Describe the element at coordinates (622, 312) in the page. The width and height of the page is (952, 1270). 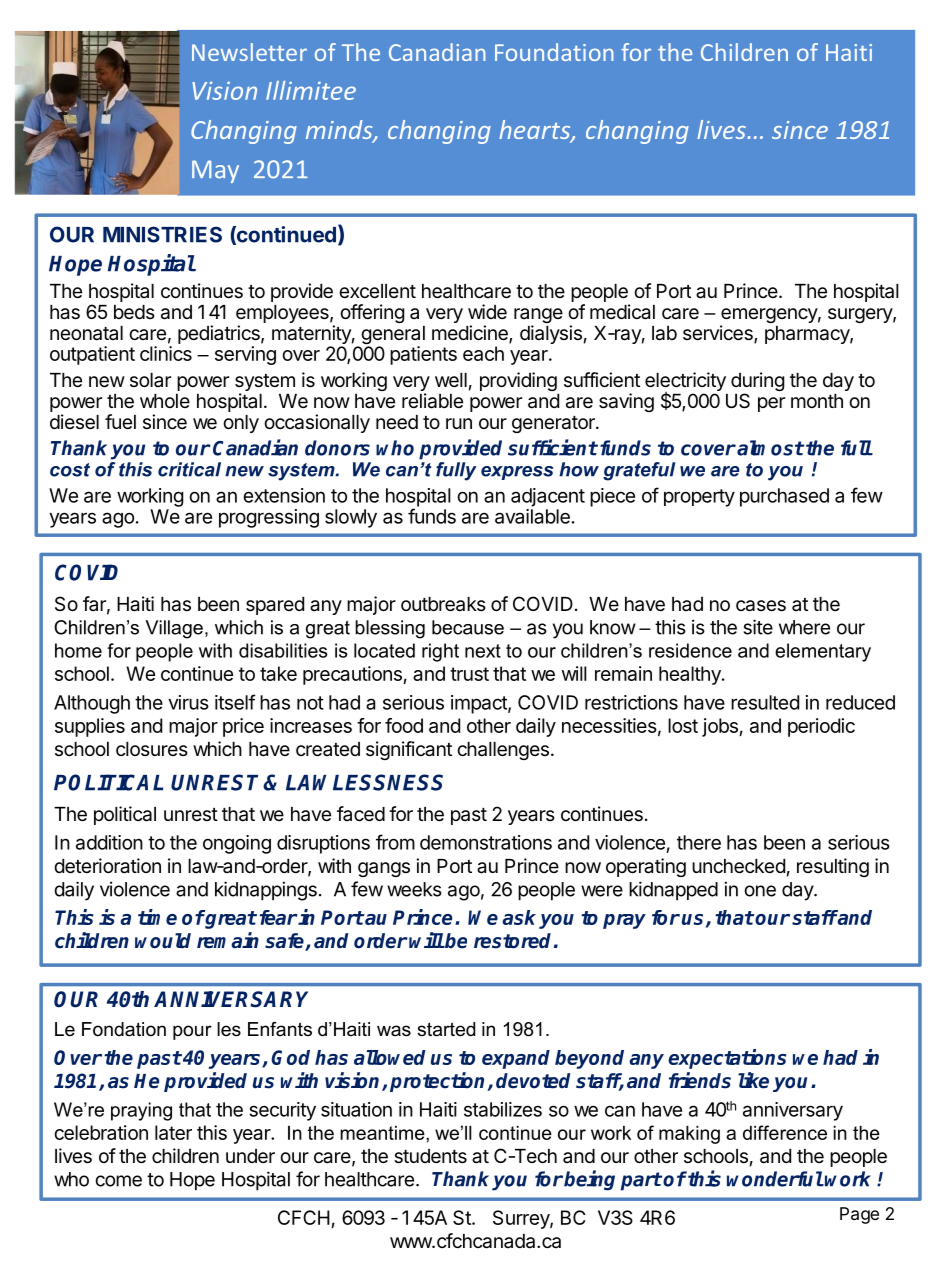
I see `medical` at that location.
